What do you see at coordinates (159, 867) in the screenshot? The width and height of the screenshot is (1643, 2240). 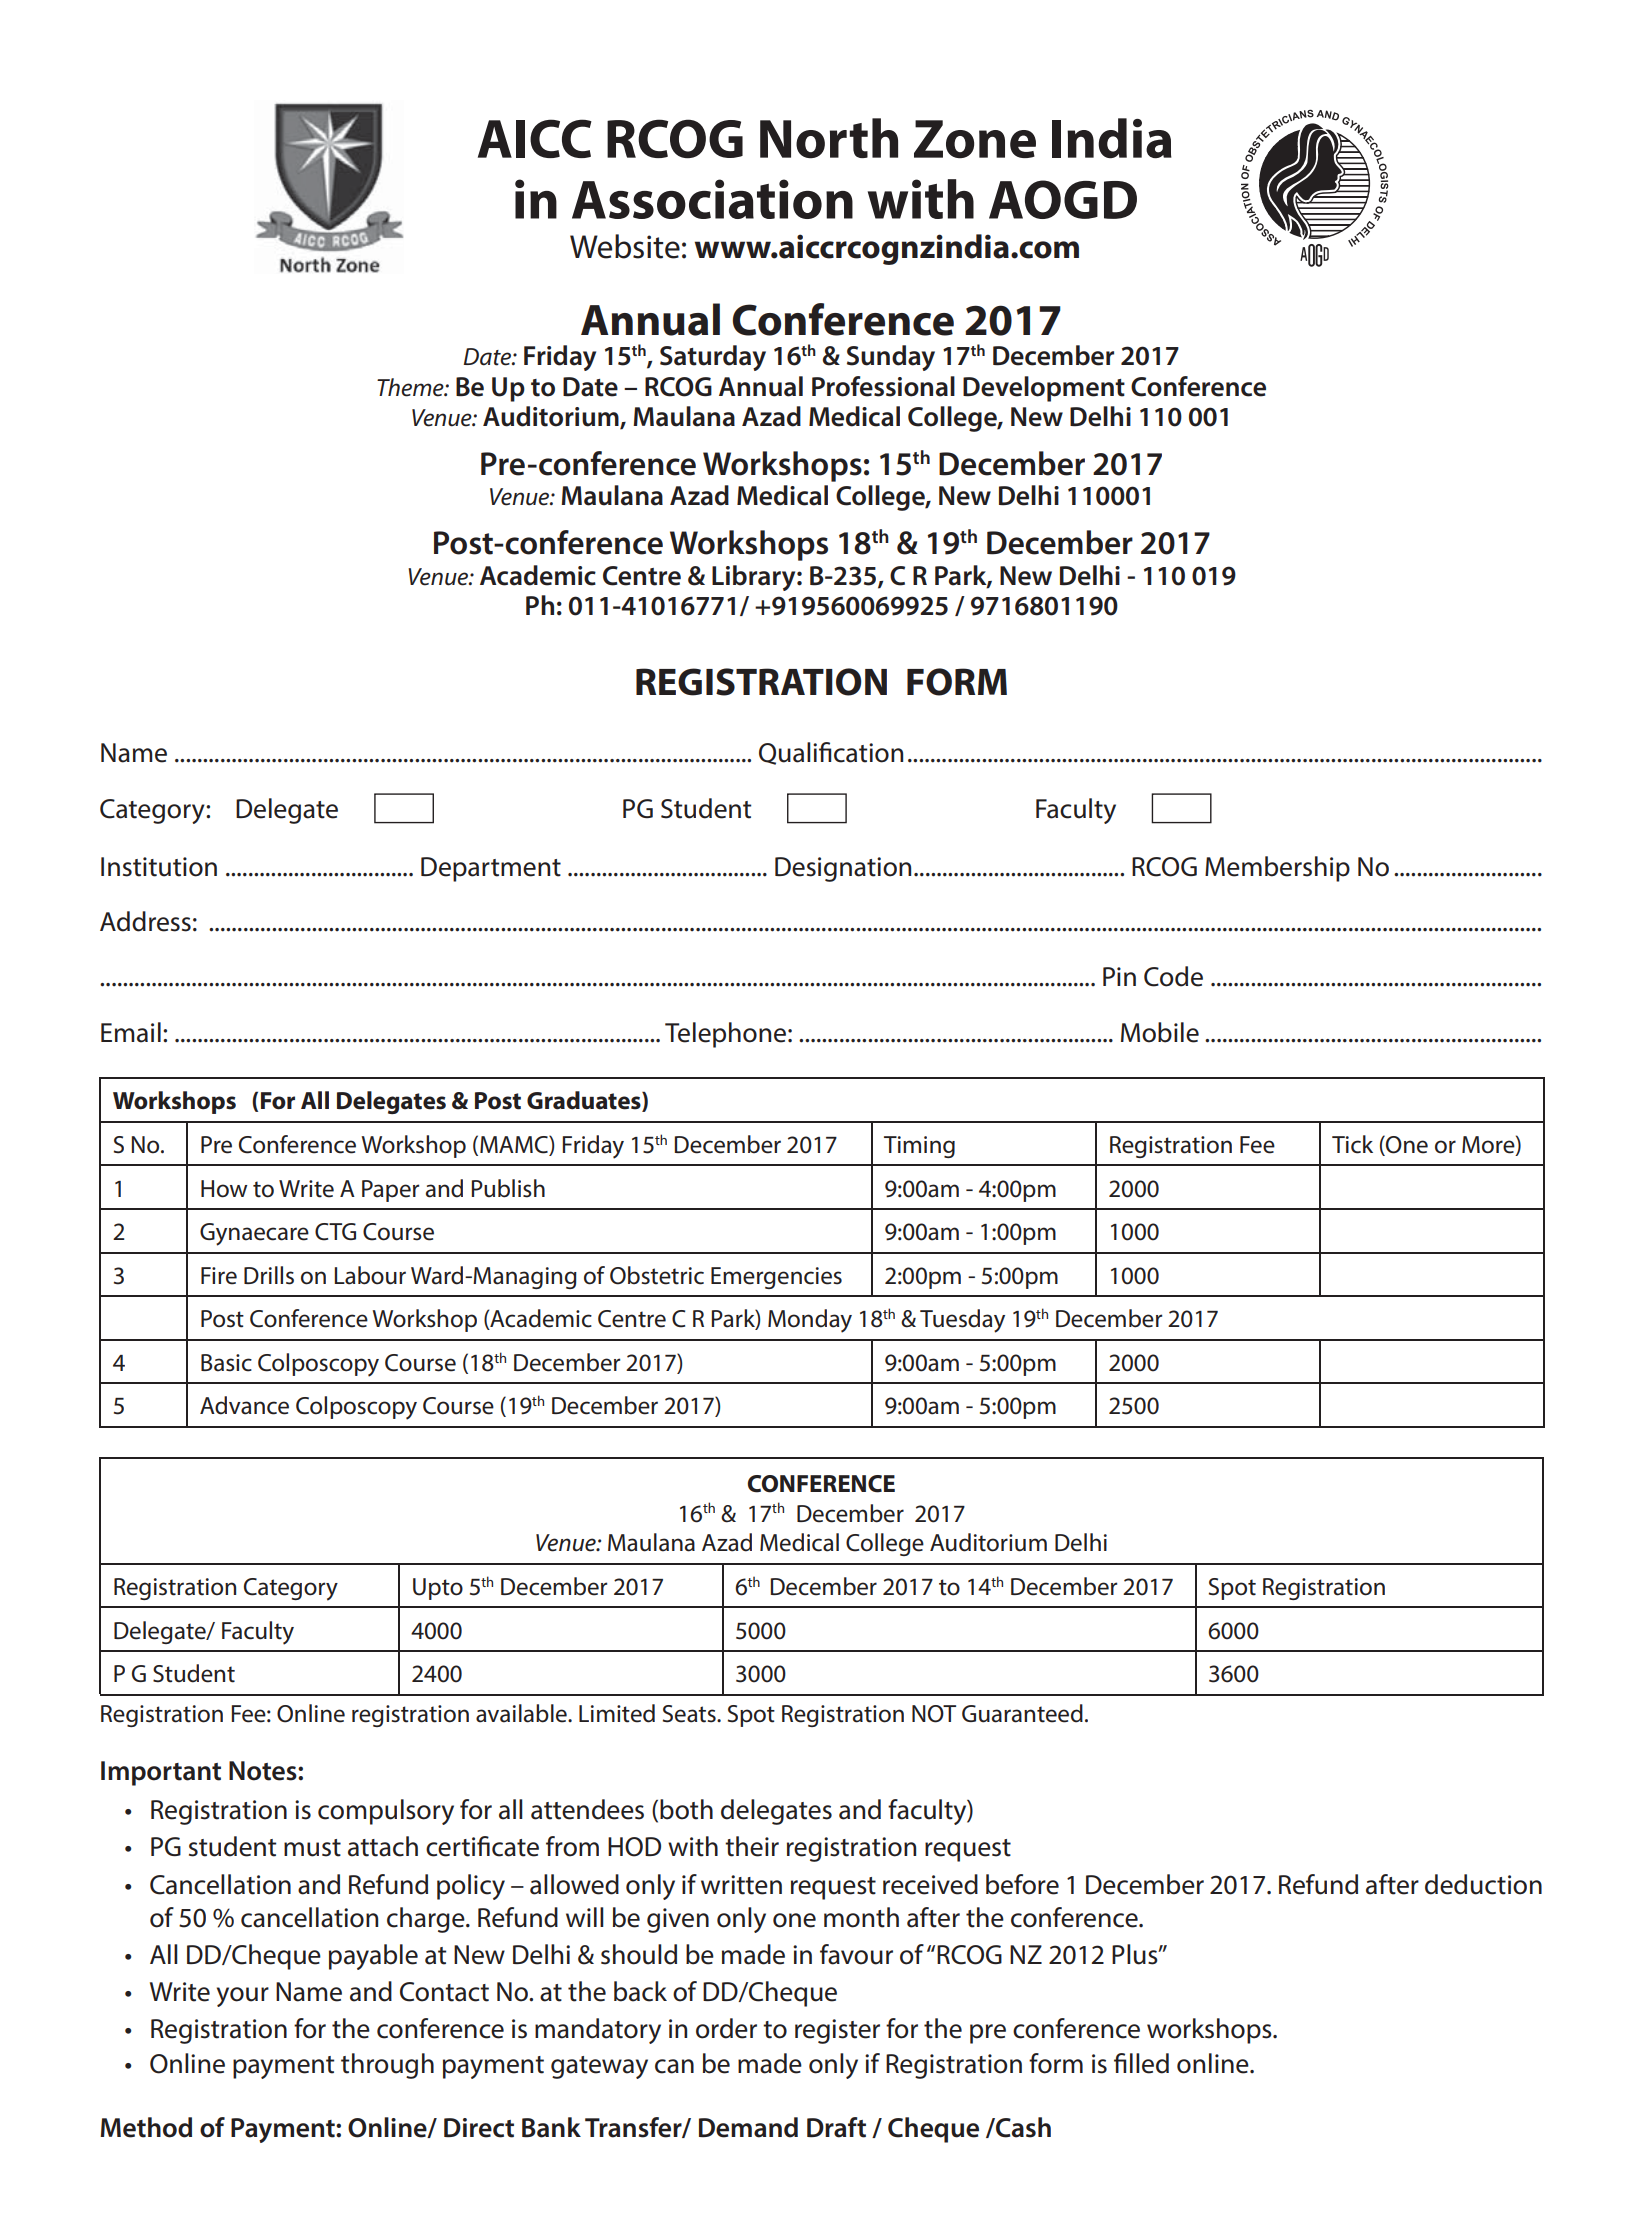 I see `Institution` at bounding box center [159, 867].
